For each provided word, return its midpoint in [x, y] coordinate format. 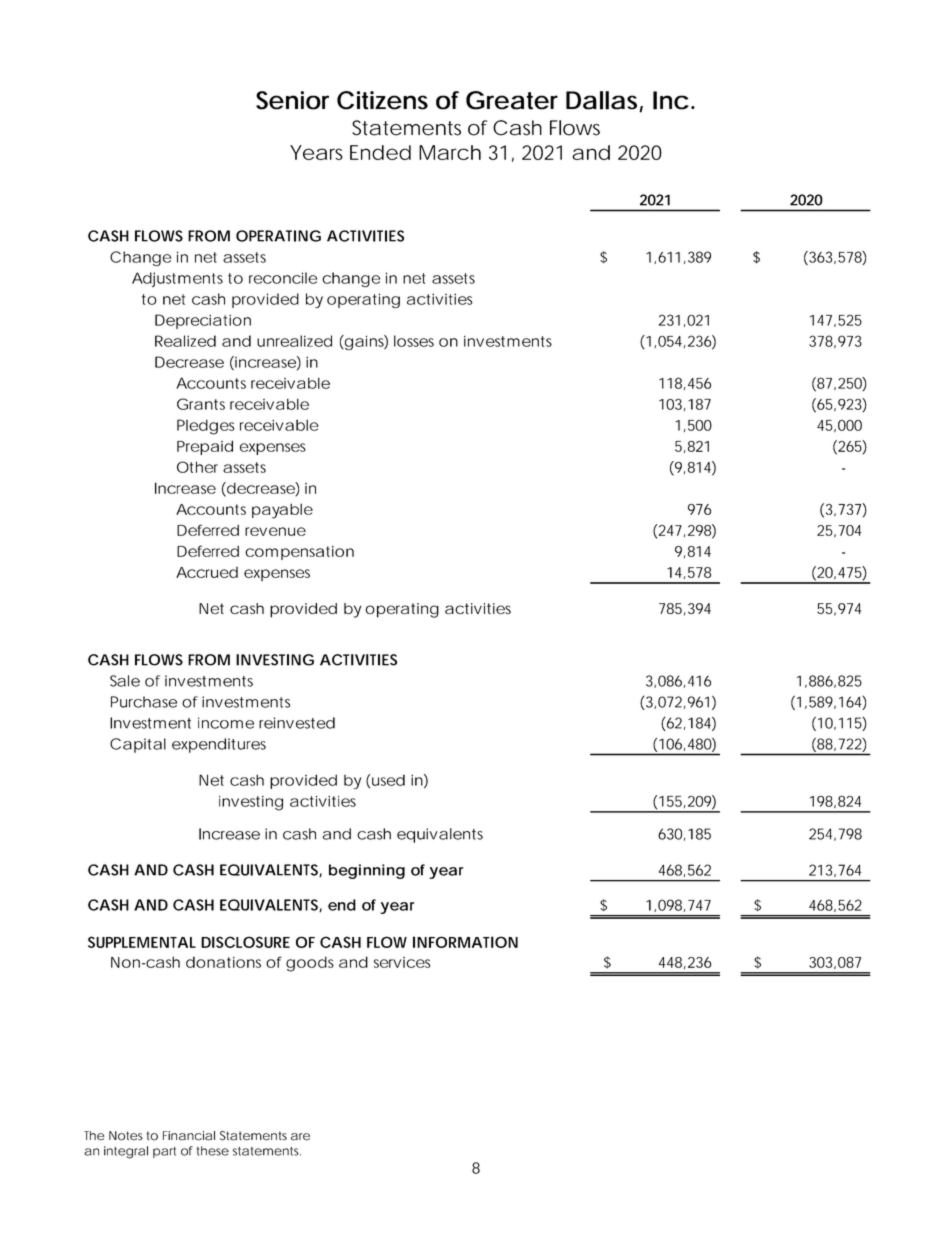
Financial [189, 1136]
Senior [292, 100]
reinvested [297, 723]
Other [197, 467]
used [388, 780]
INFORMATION [465, 942]
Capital [138, 745]
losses [414, 341]
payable [282, 511]
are [300, 1137]
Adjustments [177, 279]
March [450, 152]
